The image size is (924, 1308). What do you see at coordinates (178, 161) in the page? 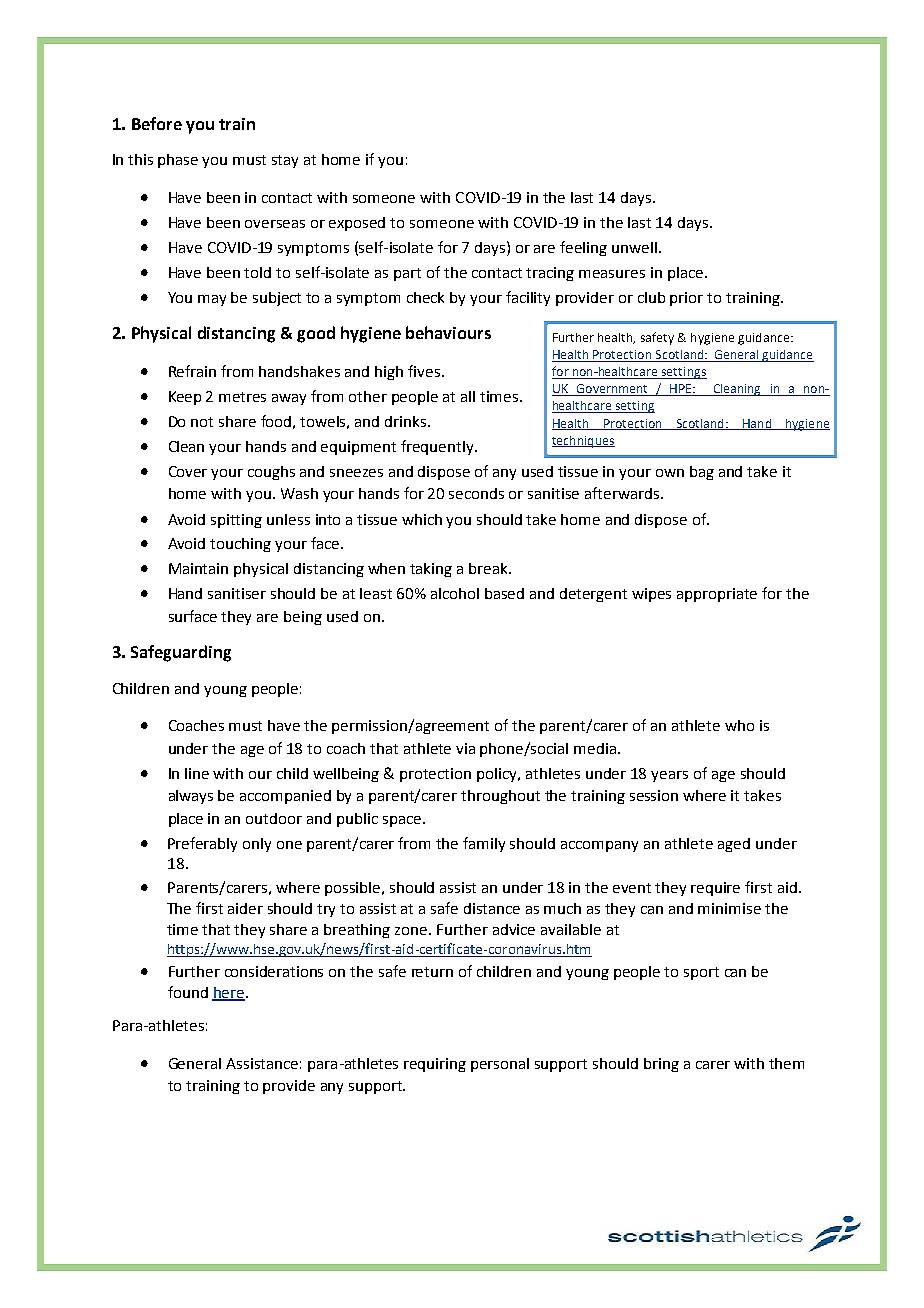
I see `phase` at bounding box center [178, 161].
